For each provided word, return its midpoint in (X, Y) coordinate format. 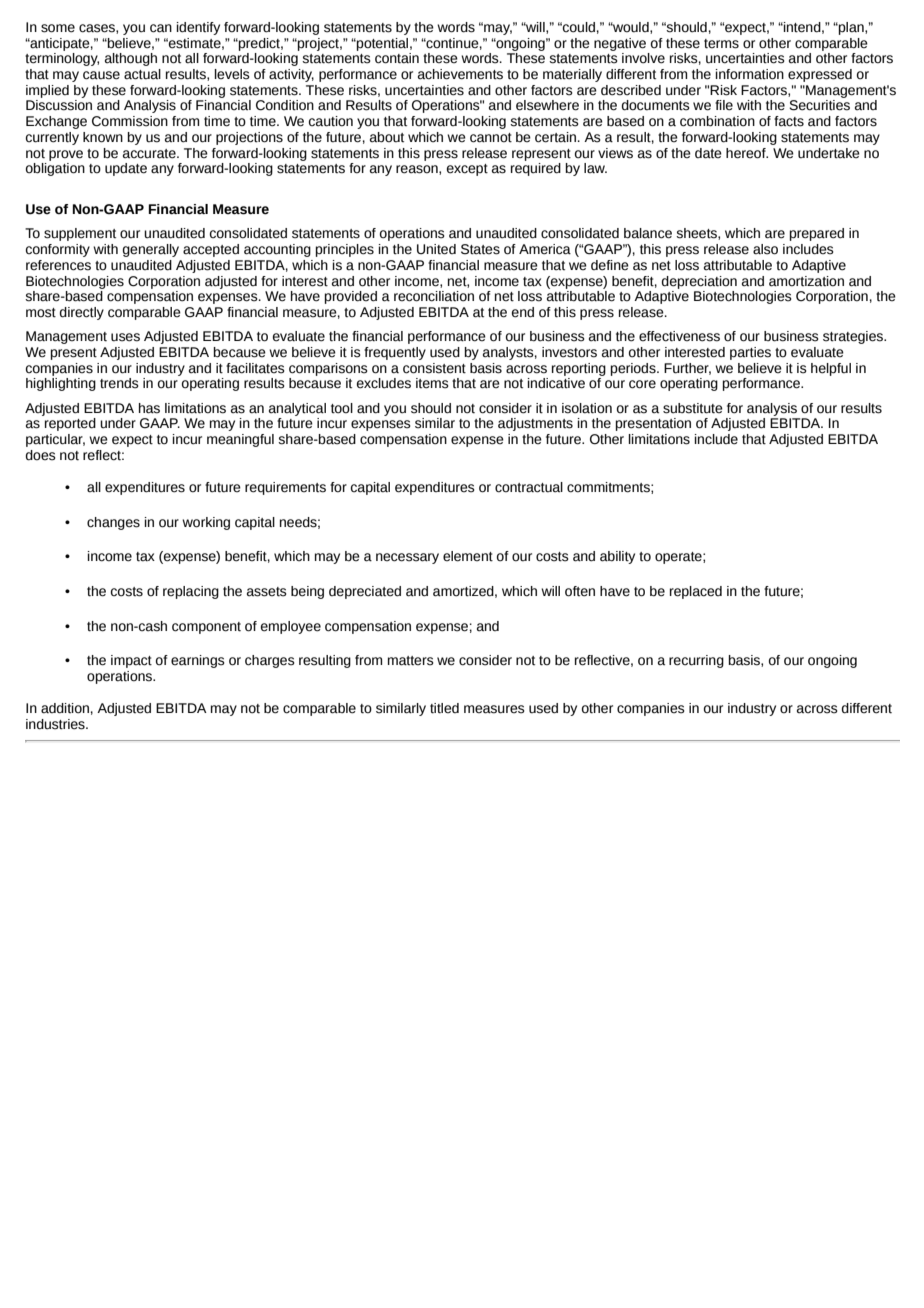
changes (113, 523)
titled (444, 708)
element (468, 556)
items (432, 383)
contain (397, 58)
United (436, 249)
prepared (817, 234)
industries (56, 724)
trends (119, 383)
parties (750, 353)
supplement (80, 234)
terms (721, 44)
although (131, 59)
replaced (696, 592)
